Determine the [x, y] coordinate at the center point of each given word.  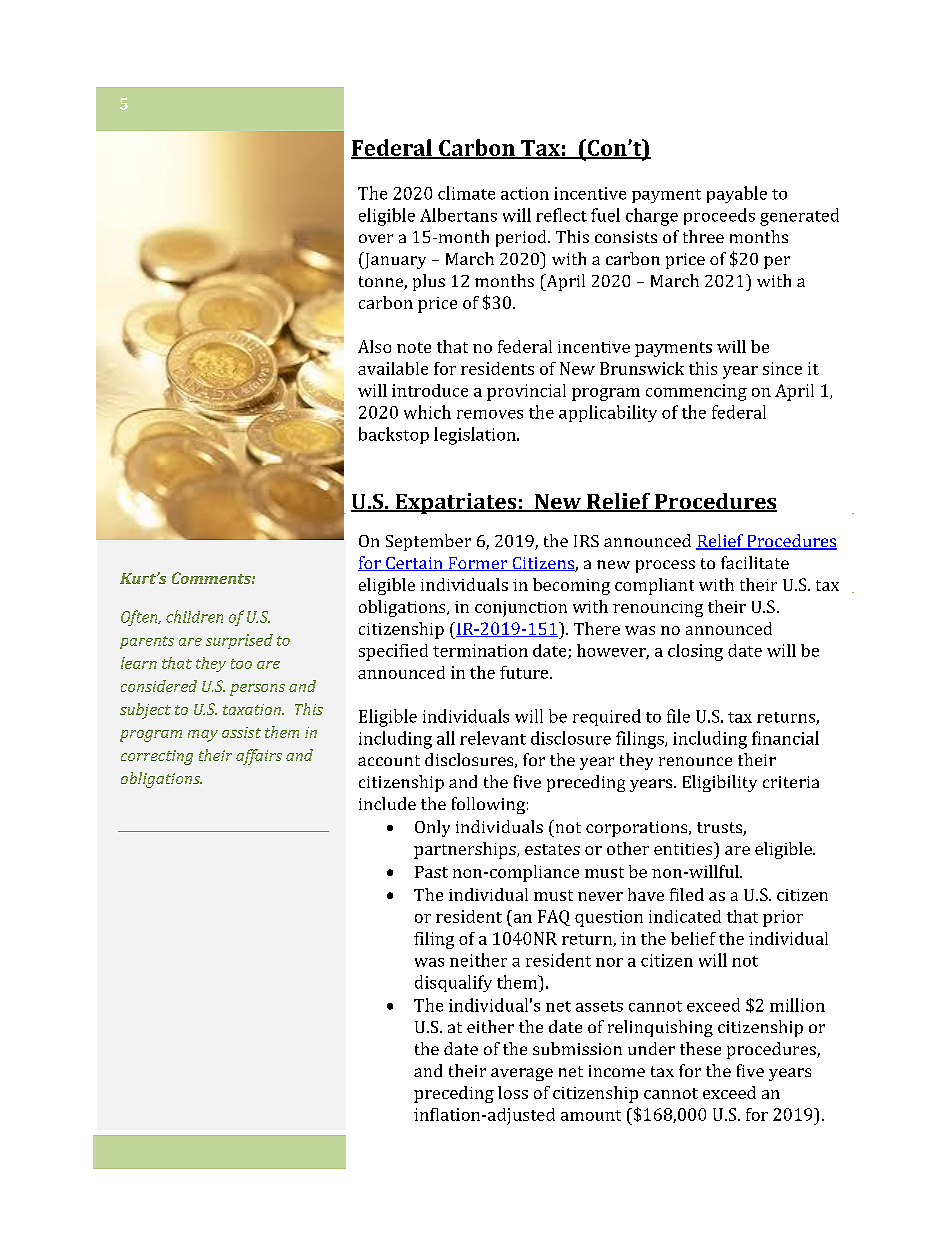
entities [684, 848]
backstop [394, 435]
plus [429, 282]
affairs [259, 757]
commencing [696, 392]
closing [695, 652]
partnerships [466, 850]
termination [480, 650]
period [522, 238]
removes [490, 414]
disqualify [453, 983]
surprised [239, 641]
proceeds [719, 216]
